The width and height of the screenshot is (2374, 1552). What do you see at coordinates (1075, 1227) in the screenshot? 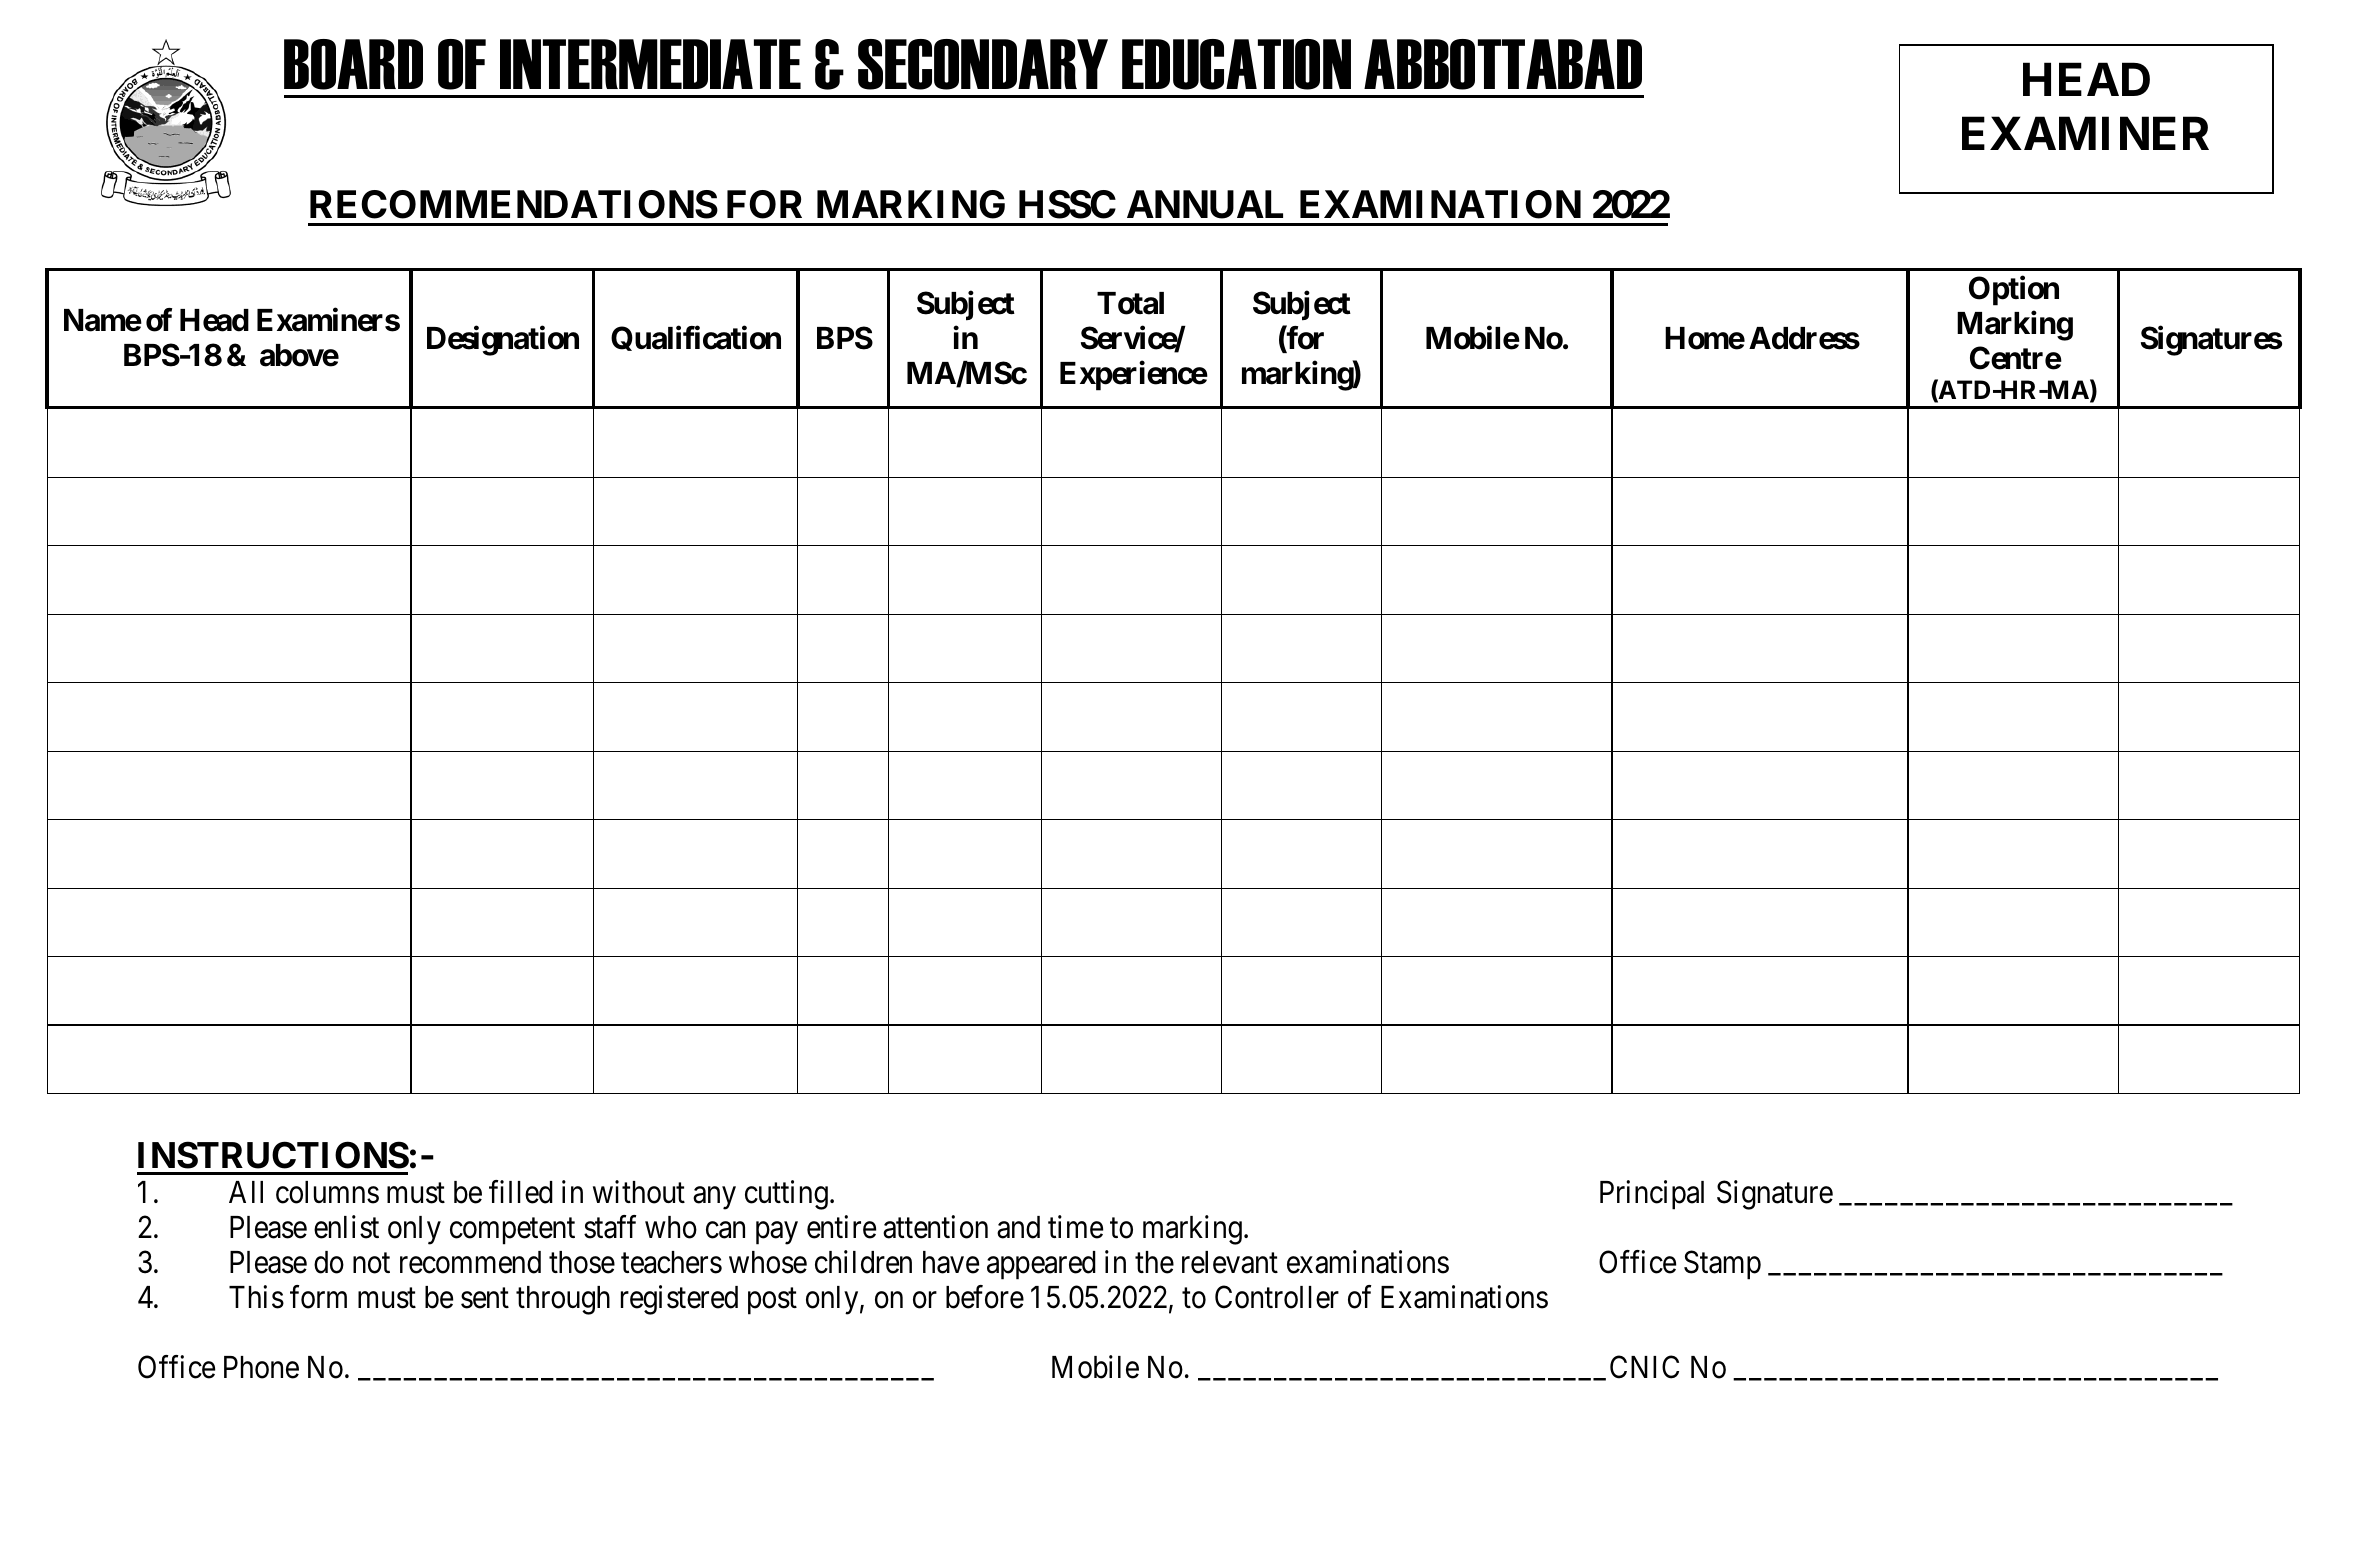
I see `time` at bounding box center [1075, 1227].
